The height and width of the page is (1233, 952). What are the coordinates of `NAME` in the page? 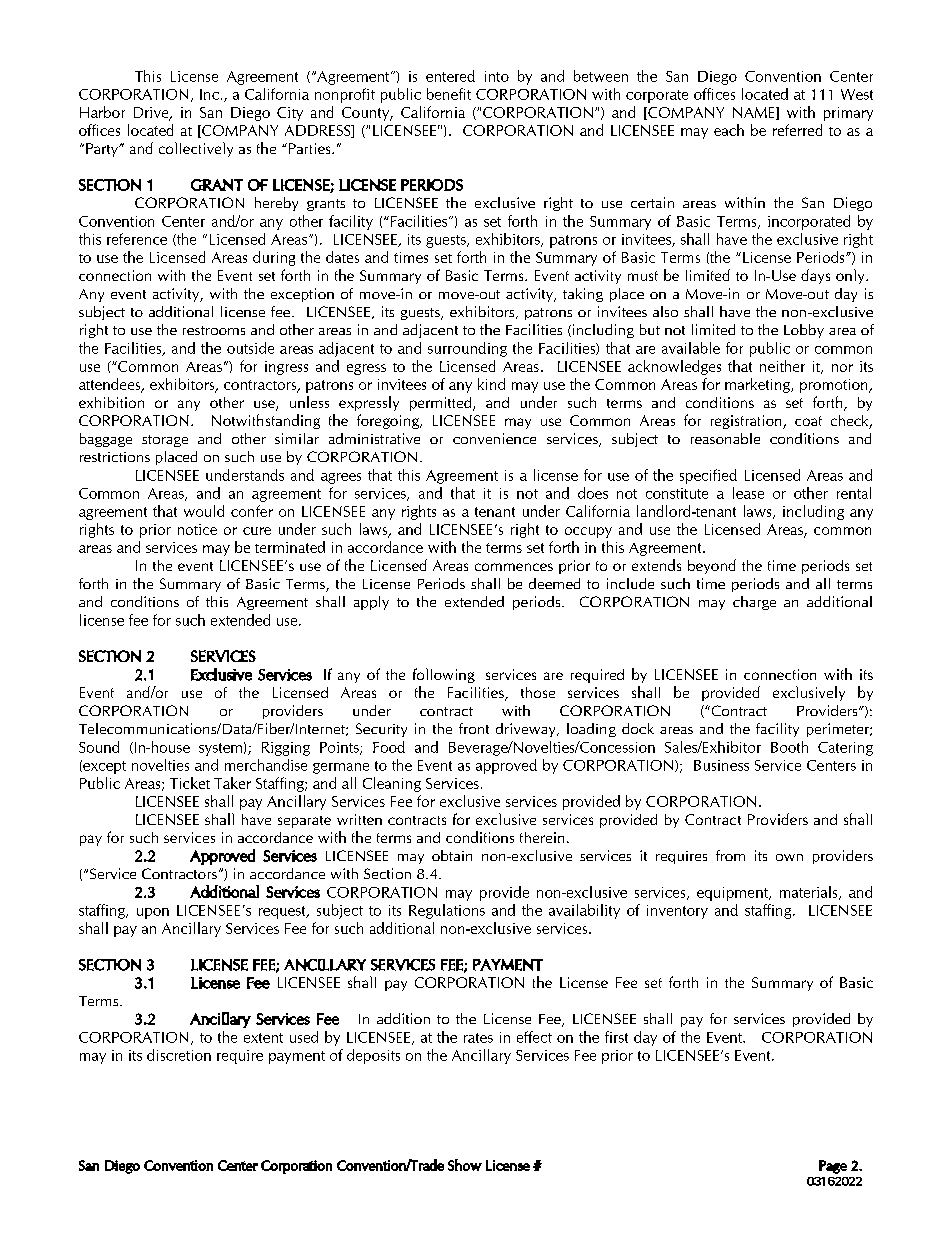 It's located at (755, 113).
